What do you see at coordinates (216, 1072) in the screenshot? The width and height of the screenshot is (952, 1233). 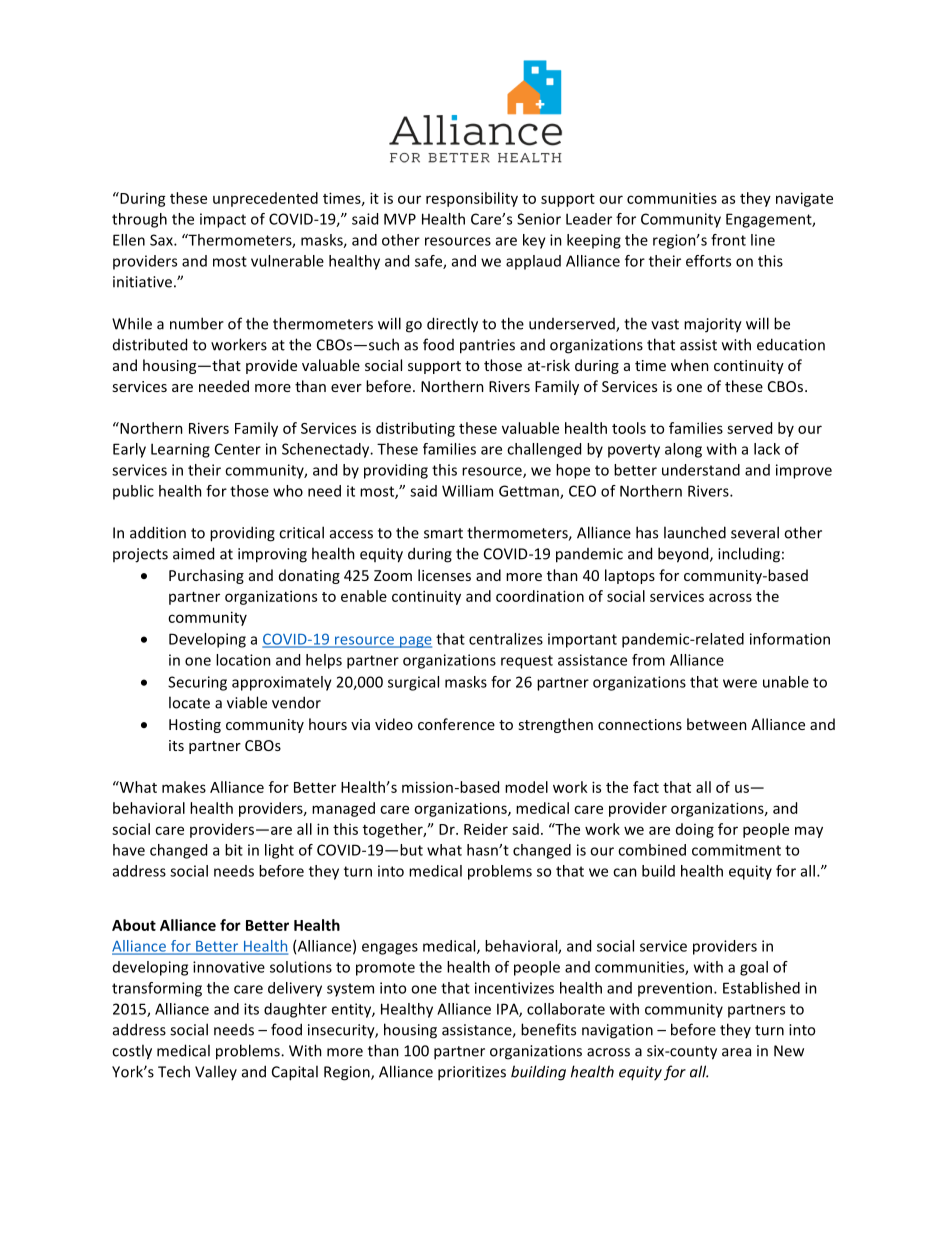 I see `Valley` at bounding box center [216, 1072].
